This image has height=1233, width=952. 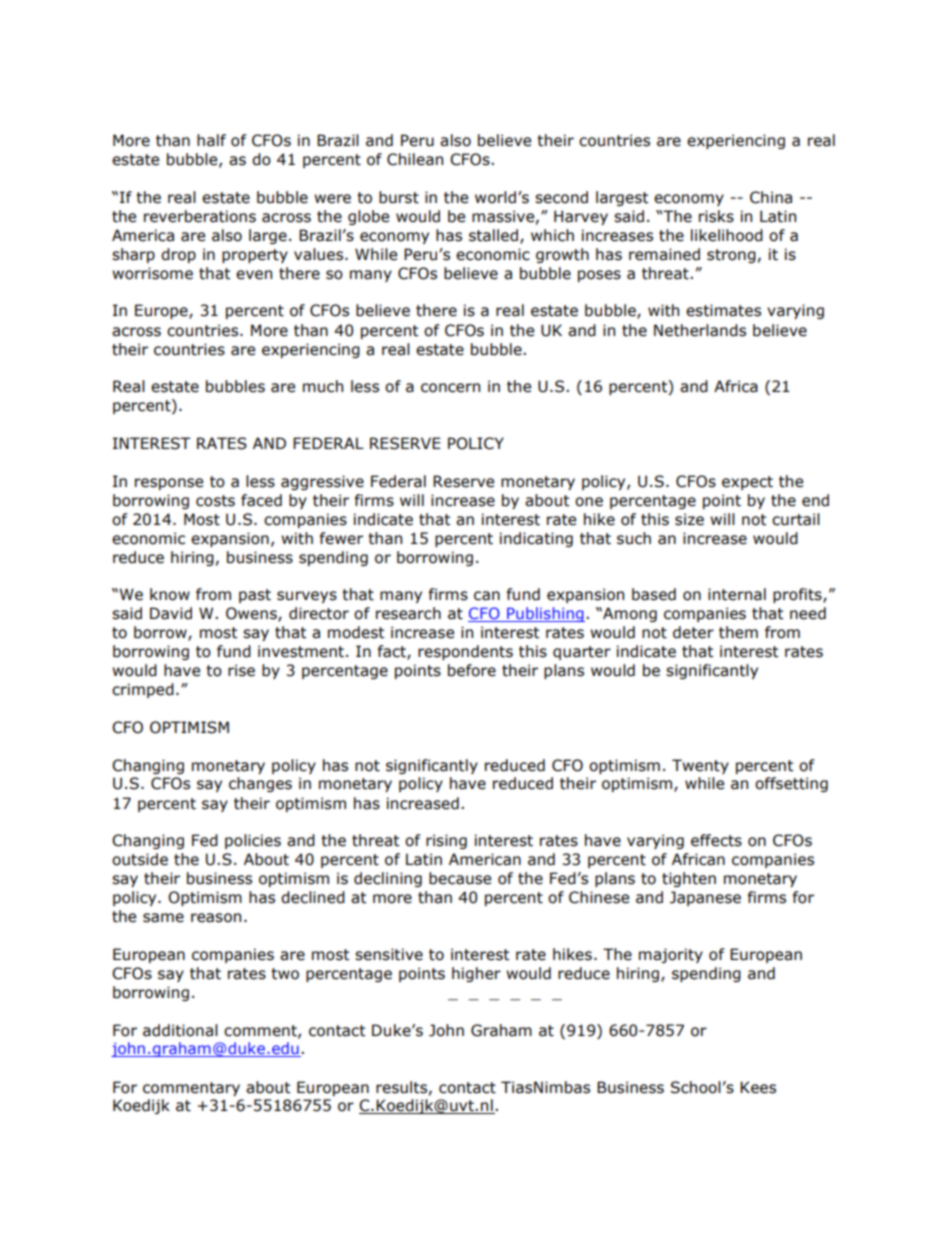 What do you see at coordinates (211, 140) in the image?
I see `half` at bounding box center [211, 140].
